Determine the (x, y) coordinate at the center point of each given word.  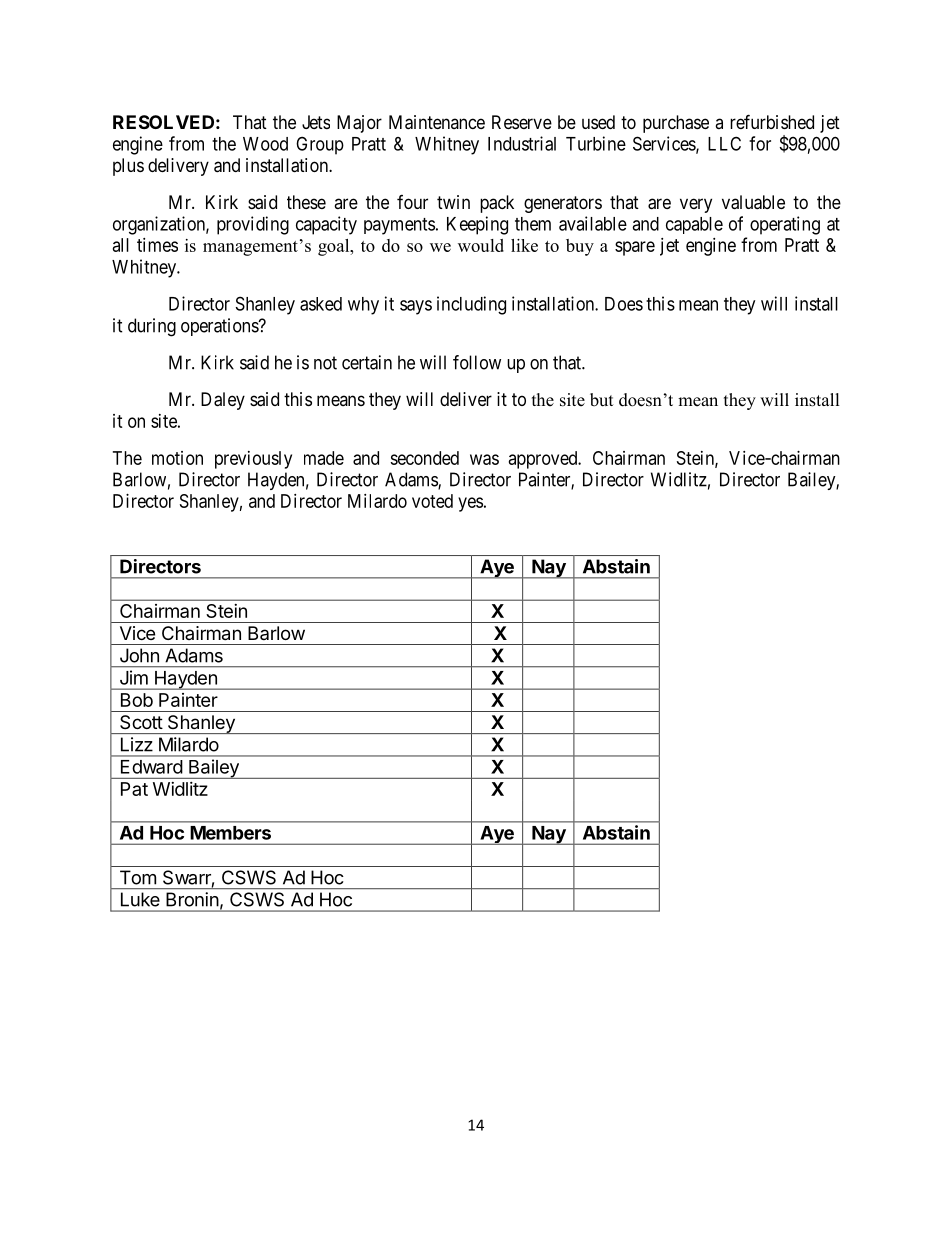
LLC (724, 143)
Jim (134, 677)
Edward (151, 767)
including (471, 305)
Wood (265, 144)
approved (544, 460)
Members (231, 833)
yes (470, 504)
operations (220, 327)
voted (432, 501)
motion (177, 458)
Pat (134, 789)
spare (635, 248)
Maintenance (437, 122)
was (484, 459)
